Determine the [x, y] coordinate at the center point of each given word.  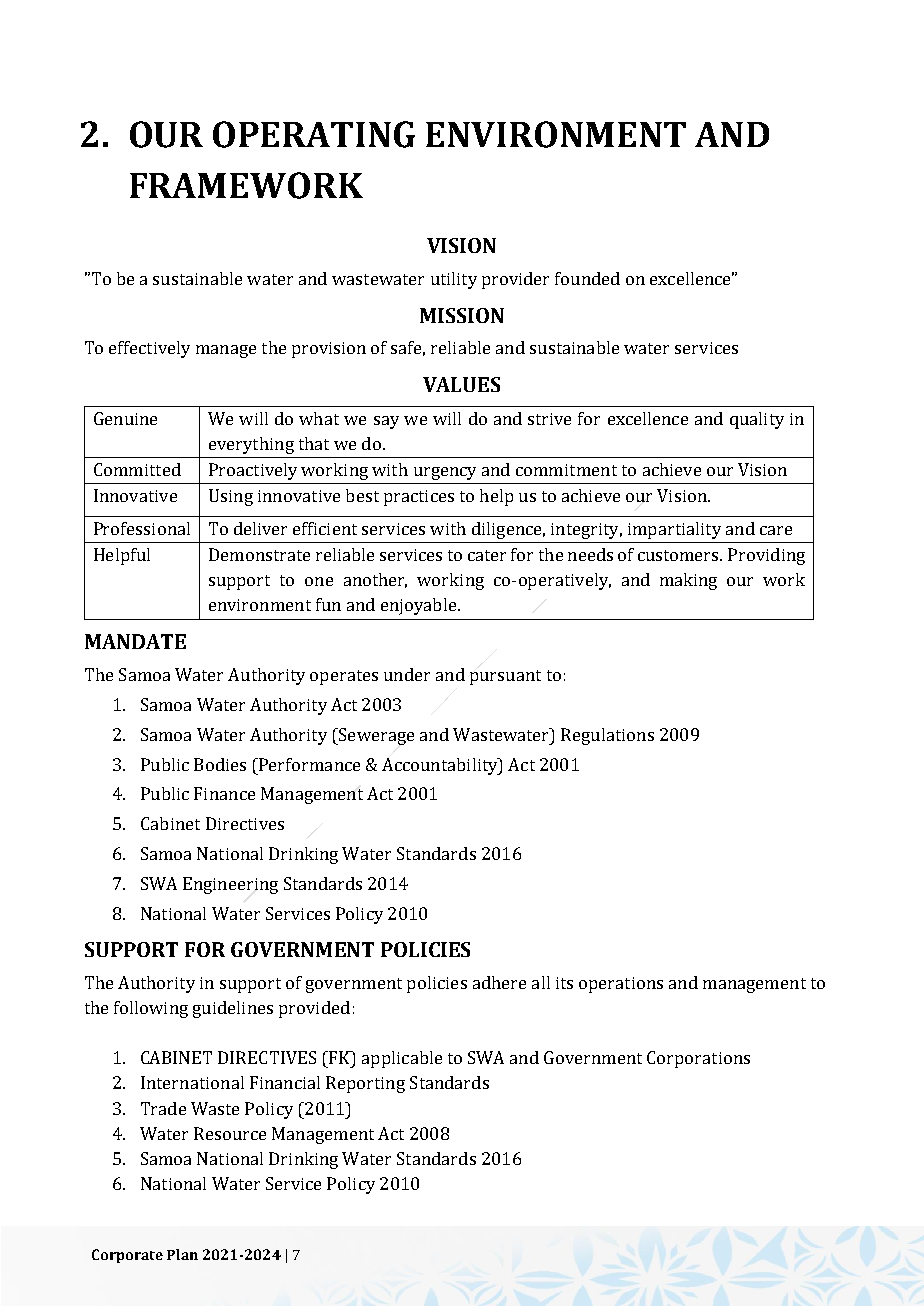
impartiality [674, 530]
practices [419, 498]
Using [231, 497]
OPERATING [314, 134]
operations [621, 985]
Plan [182, 1254]
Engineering [230, 885]
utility [454, 280]
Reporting [365, 1084]
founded [587, 278]
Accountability [441, 766]
